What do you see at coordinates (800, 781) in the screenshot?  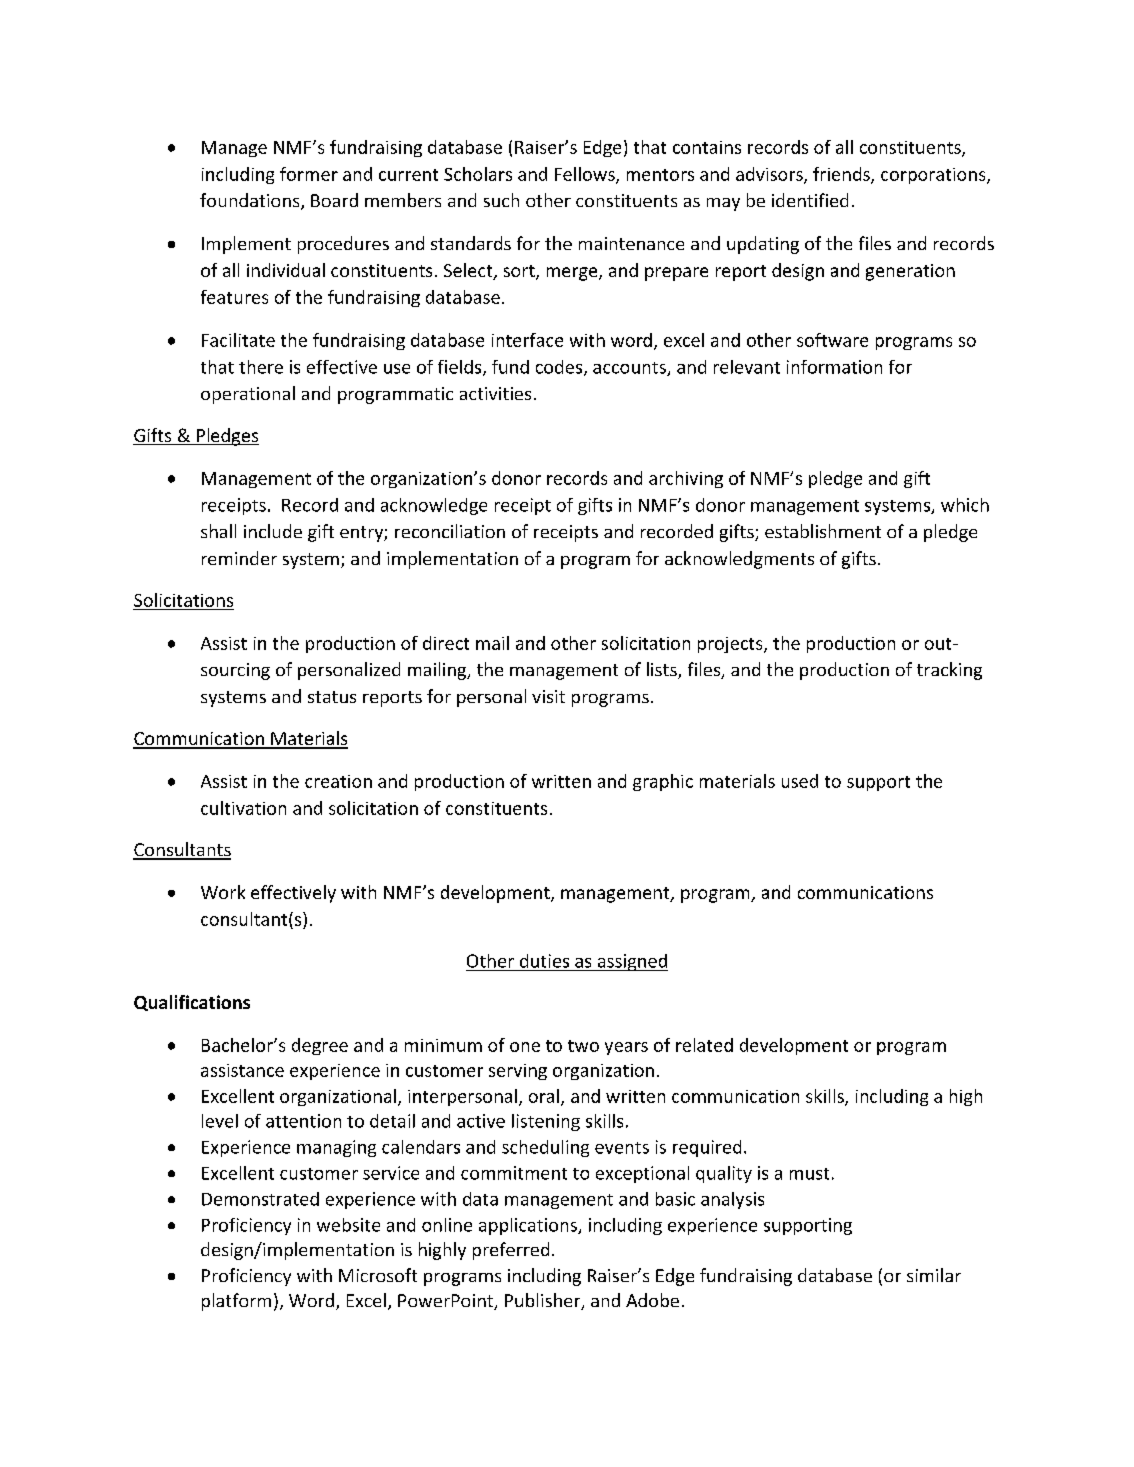 I see `used` at bounding box center [800, 781].
